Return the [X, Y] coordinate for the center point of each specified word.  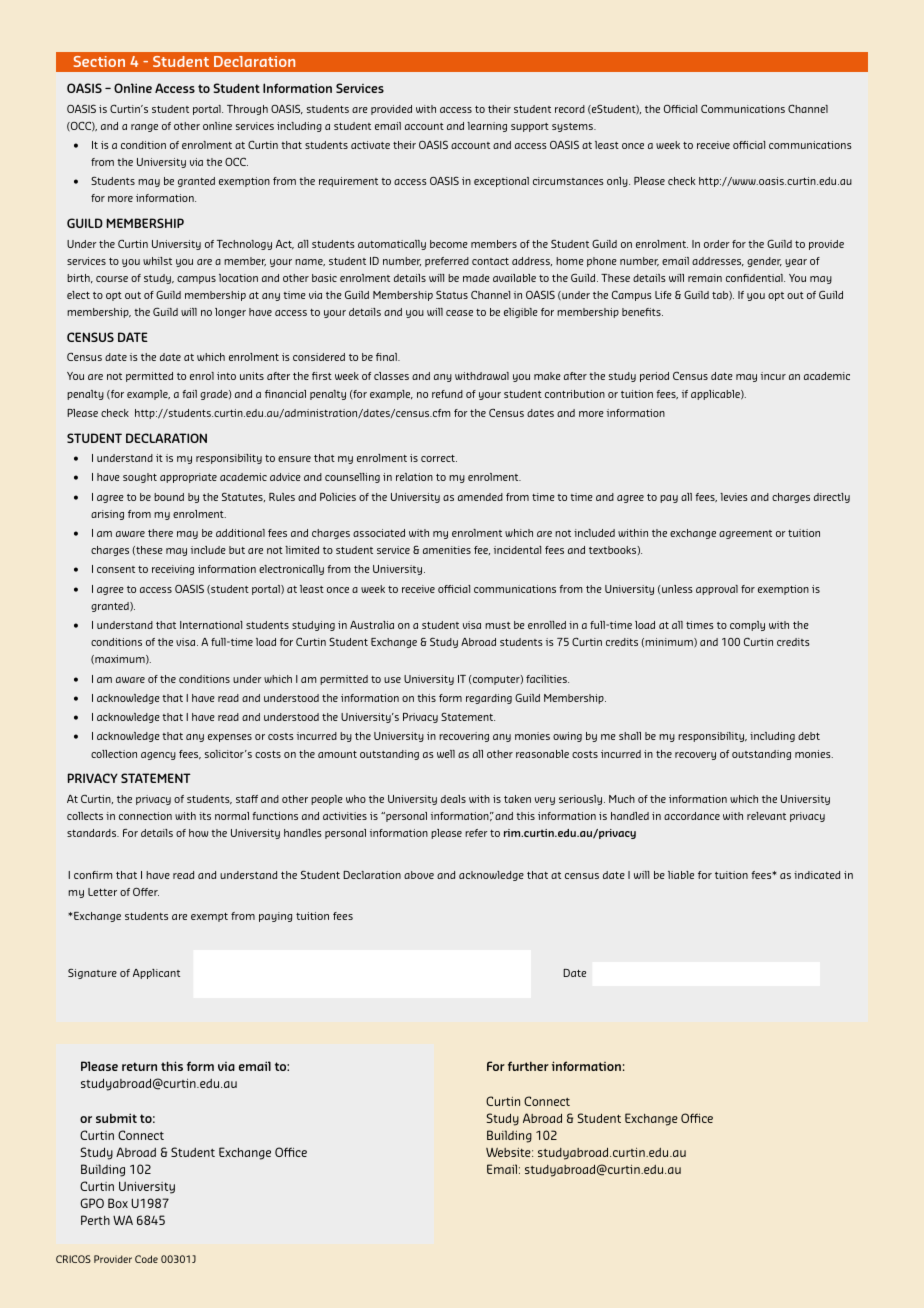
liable [681, 875]
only [618, 182]
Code [146, 1259]
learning [487, 127]
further [528, 1066]
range [144, 128]
